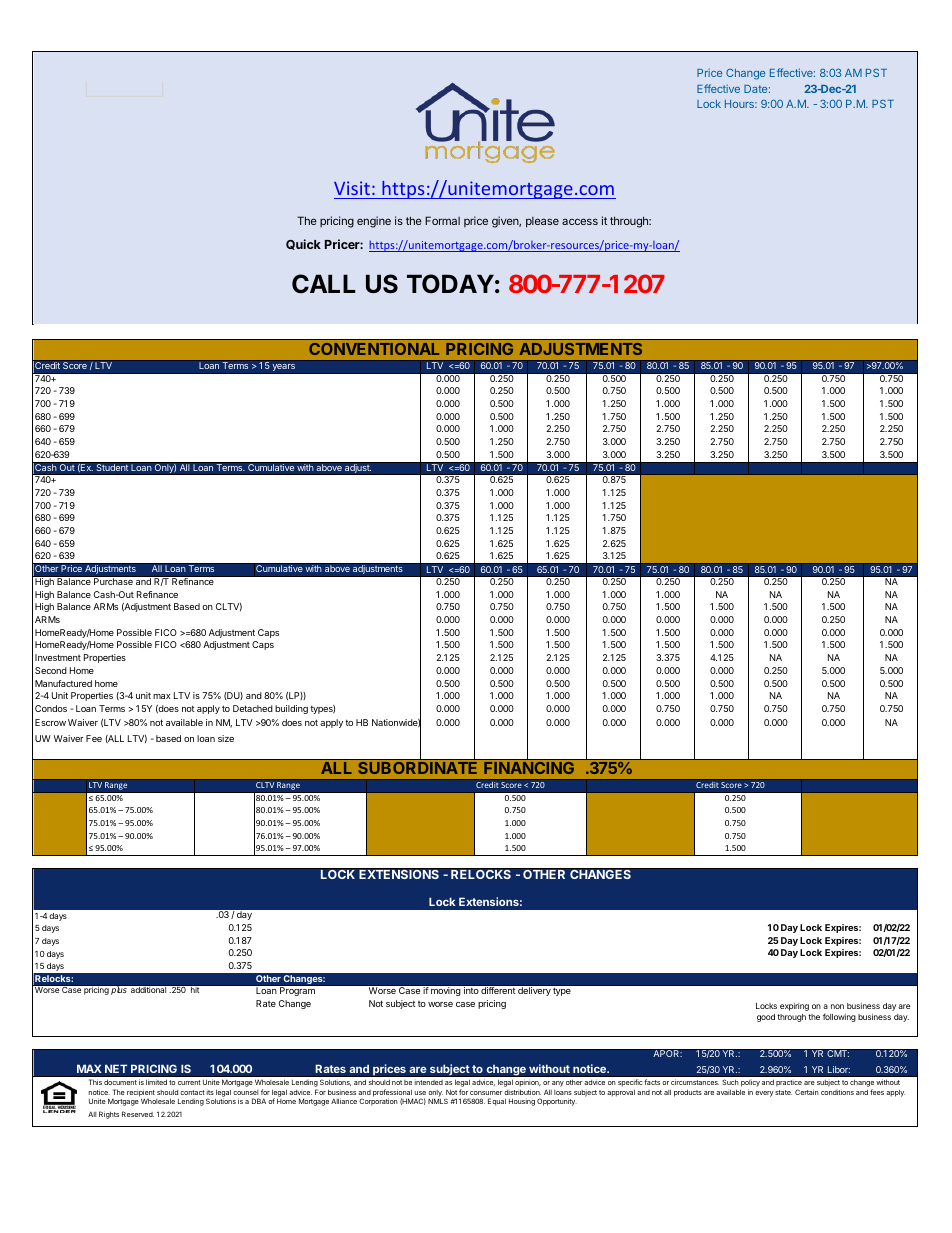 The height and width of the page is (1233, 952). I want to click on recipient, so click(141, 1094).
